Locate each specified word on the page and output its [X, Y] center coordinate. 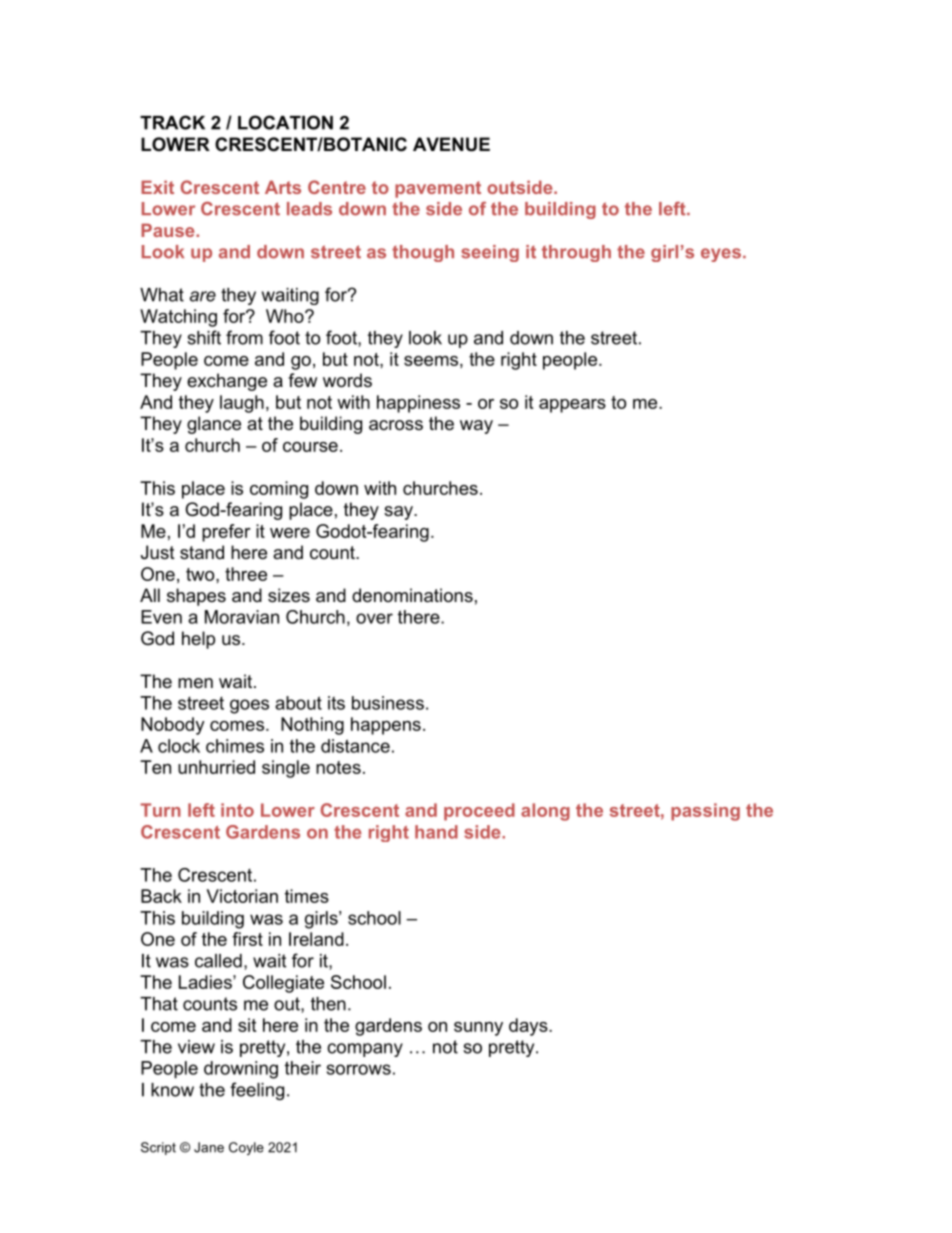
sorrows [359, 1069]
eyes [721, 255]
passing [705, 812]
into [237, 810]
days [529, 1027]
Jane [209, 1147]
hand [436, 832]
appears [572, 406]
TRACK [172, 122]
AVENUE [451, 144]
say [399, 513]
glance [214, 425]
